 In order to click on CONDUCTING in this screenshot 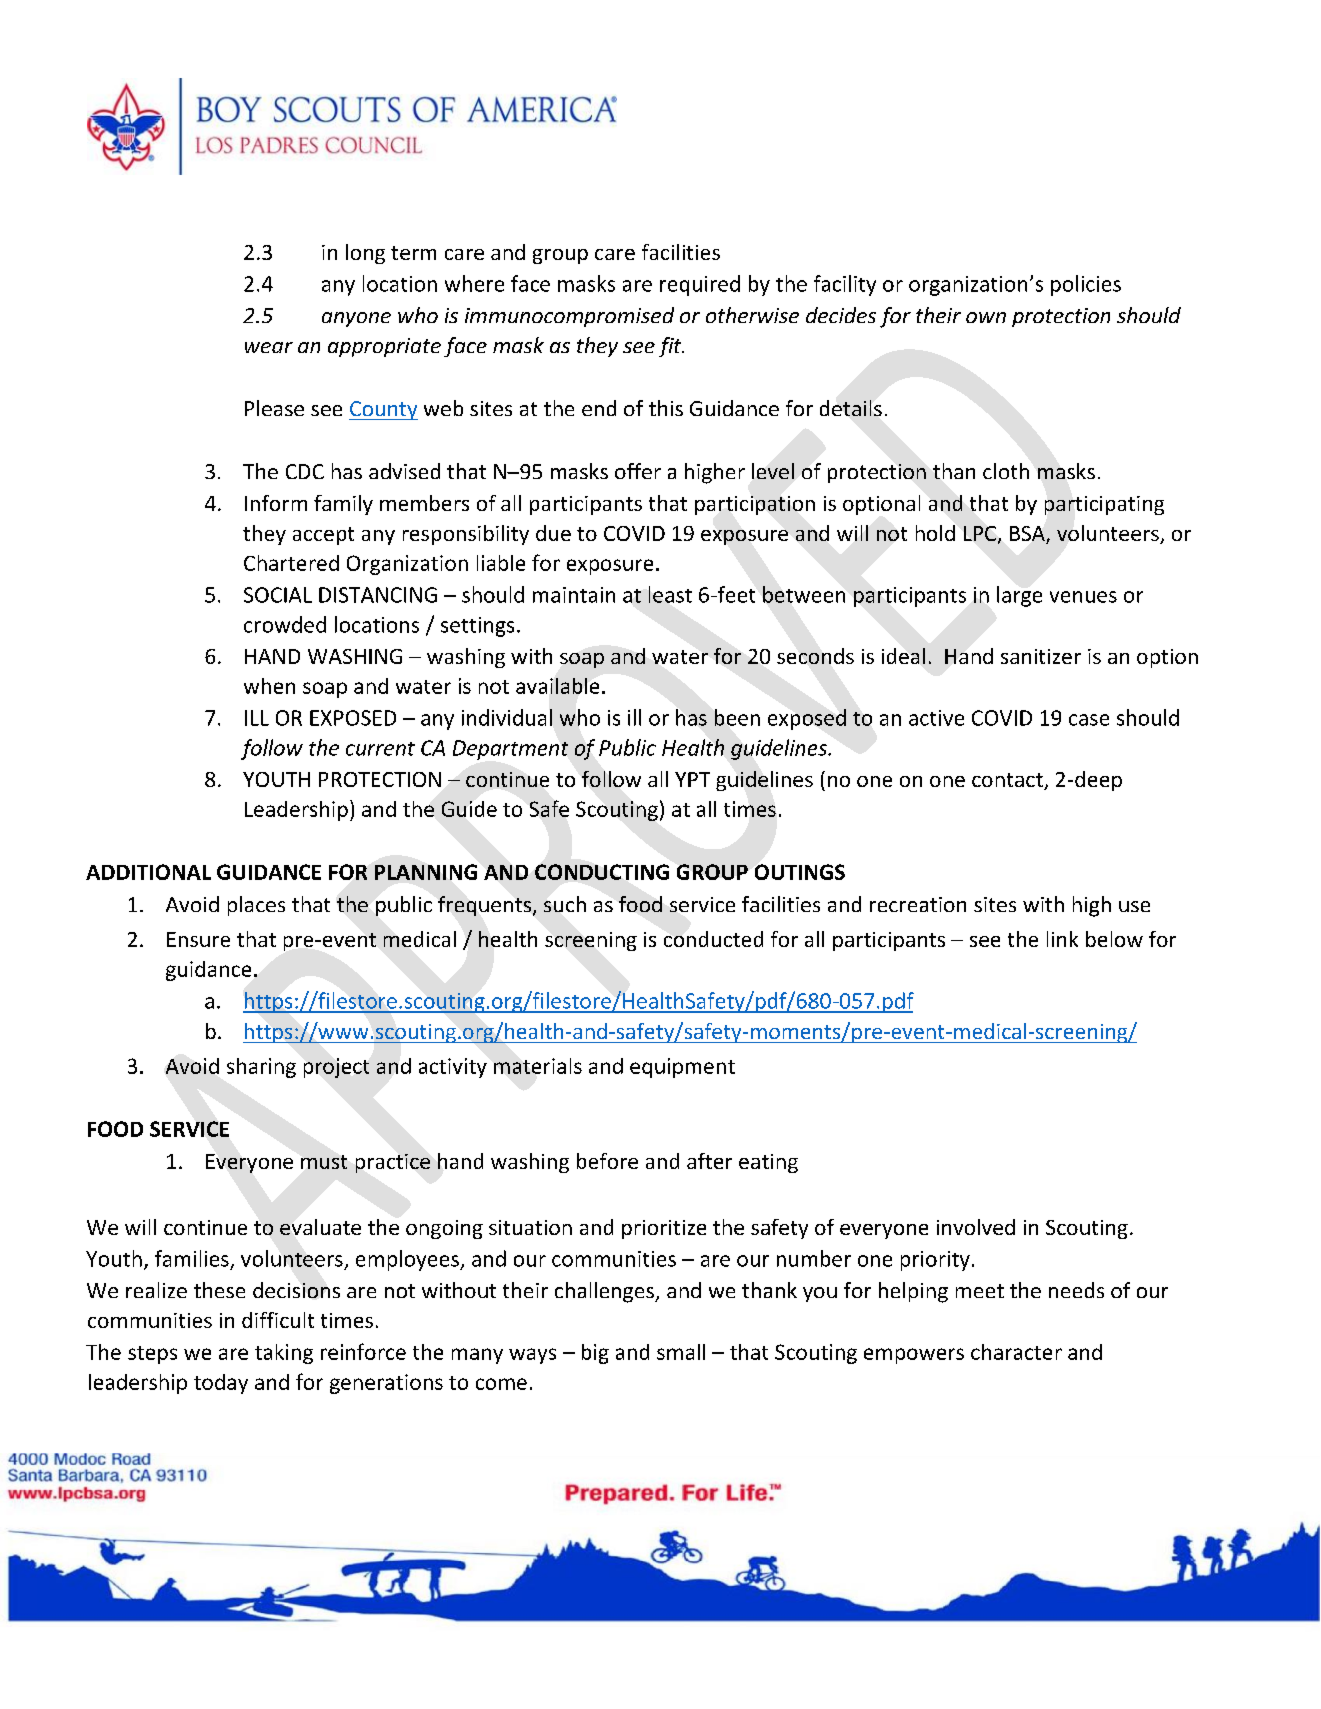, I will do `click(602, 872)`.
